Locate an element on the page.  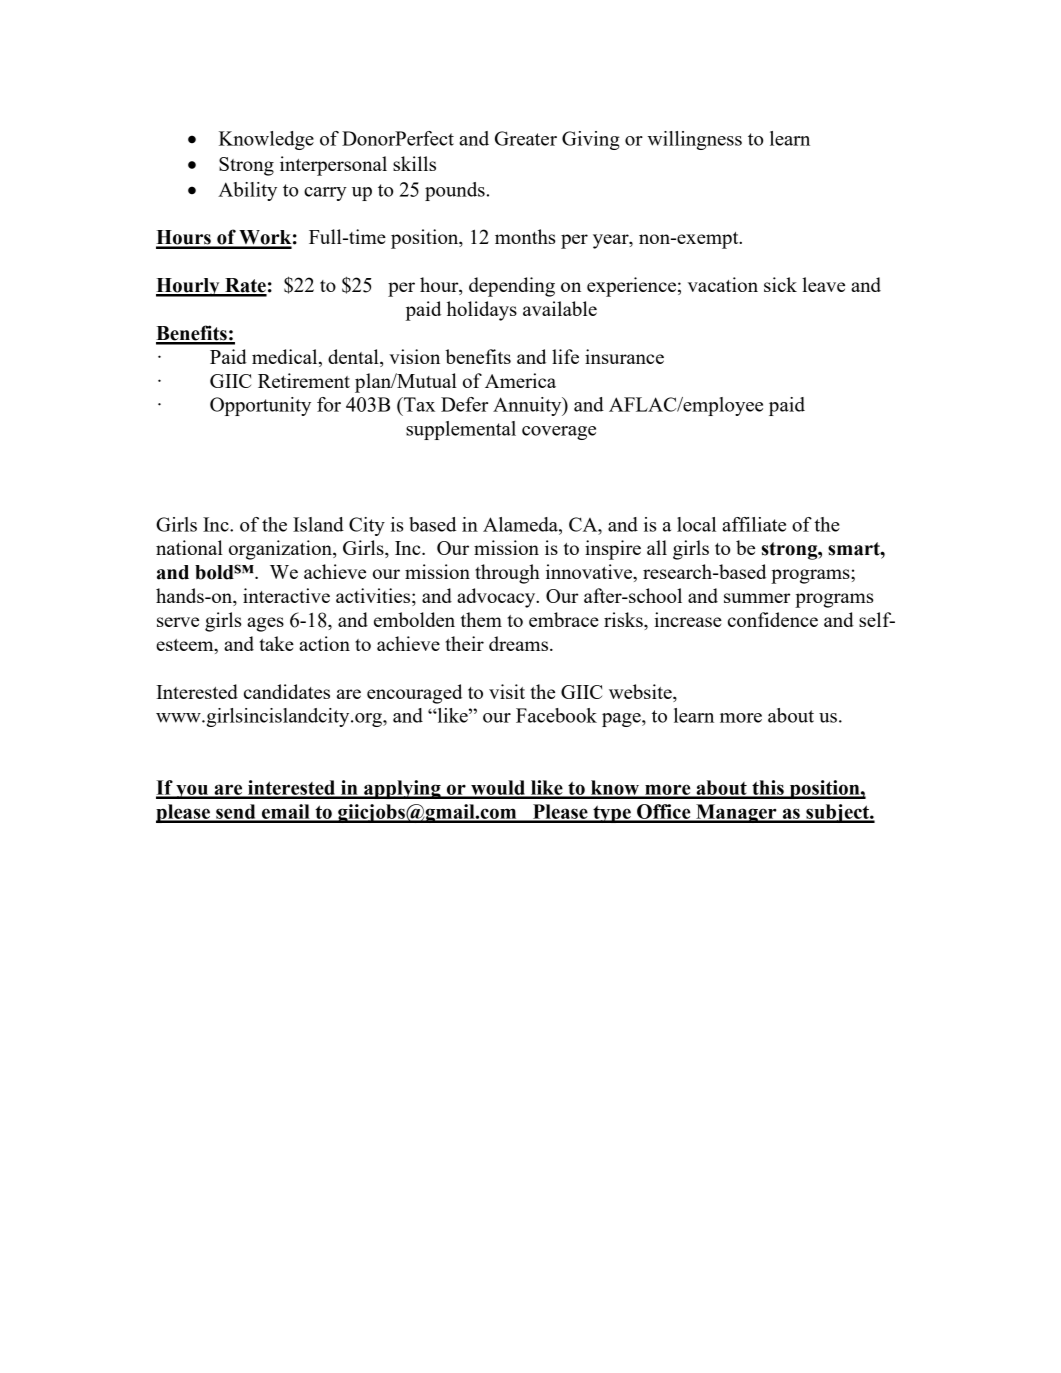
type is located at coordinates (612, 814).
